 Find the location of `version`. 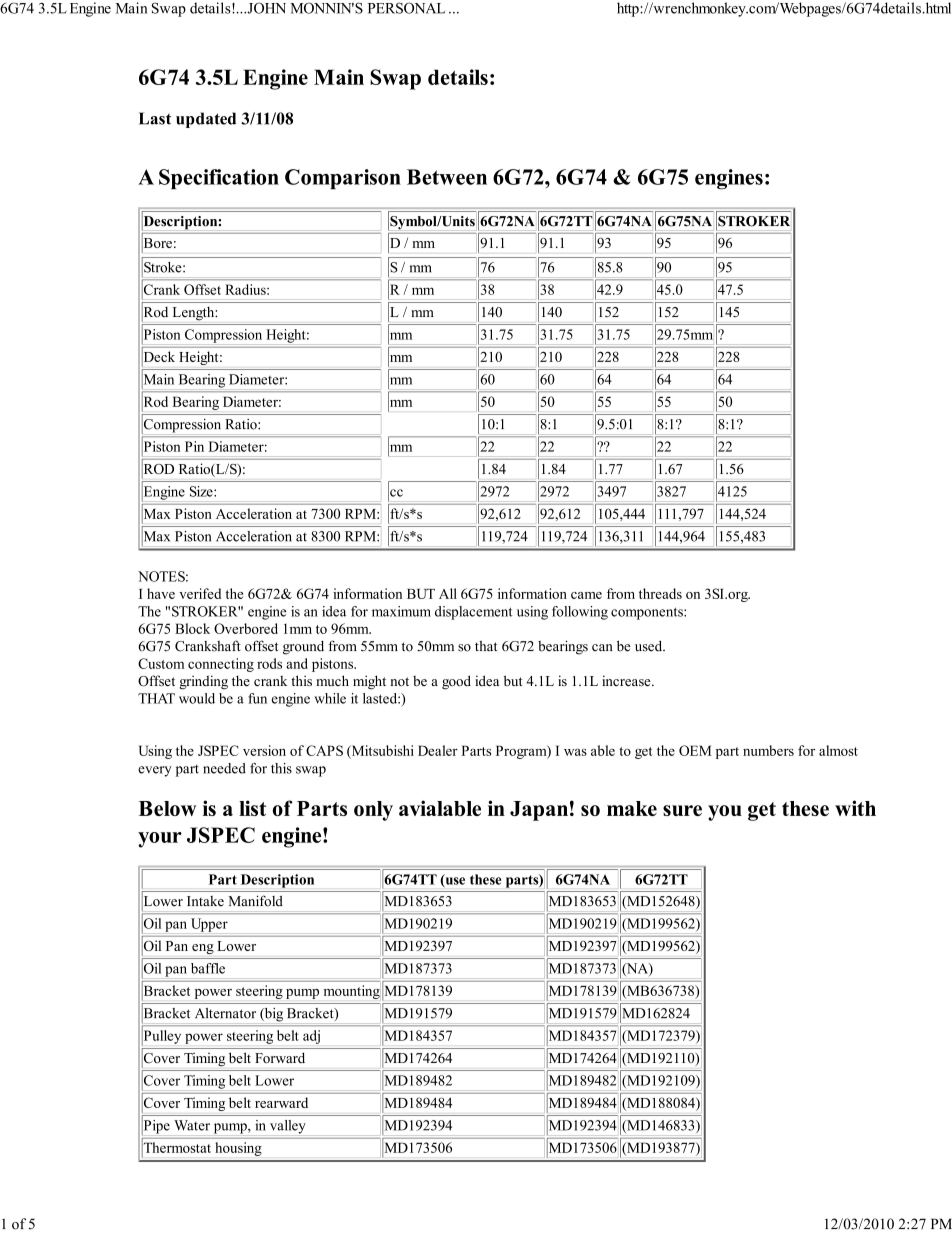

version is located at coordinates (264, 750).
